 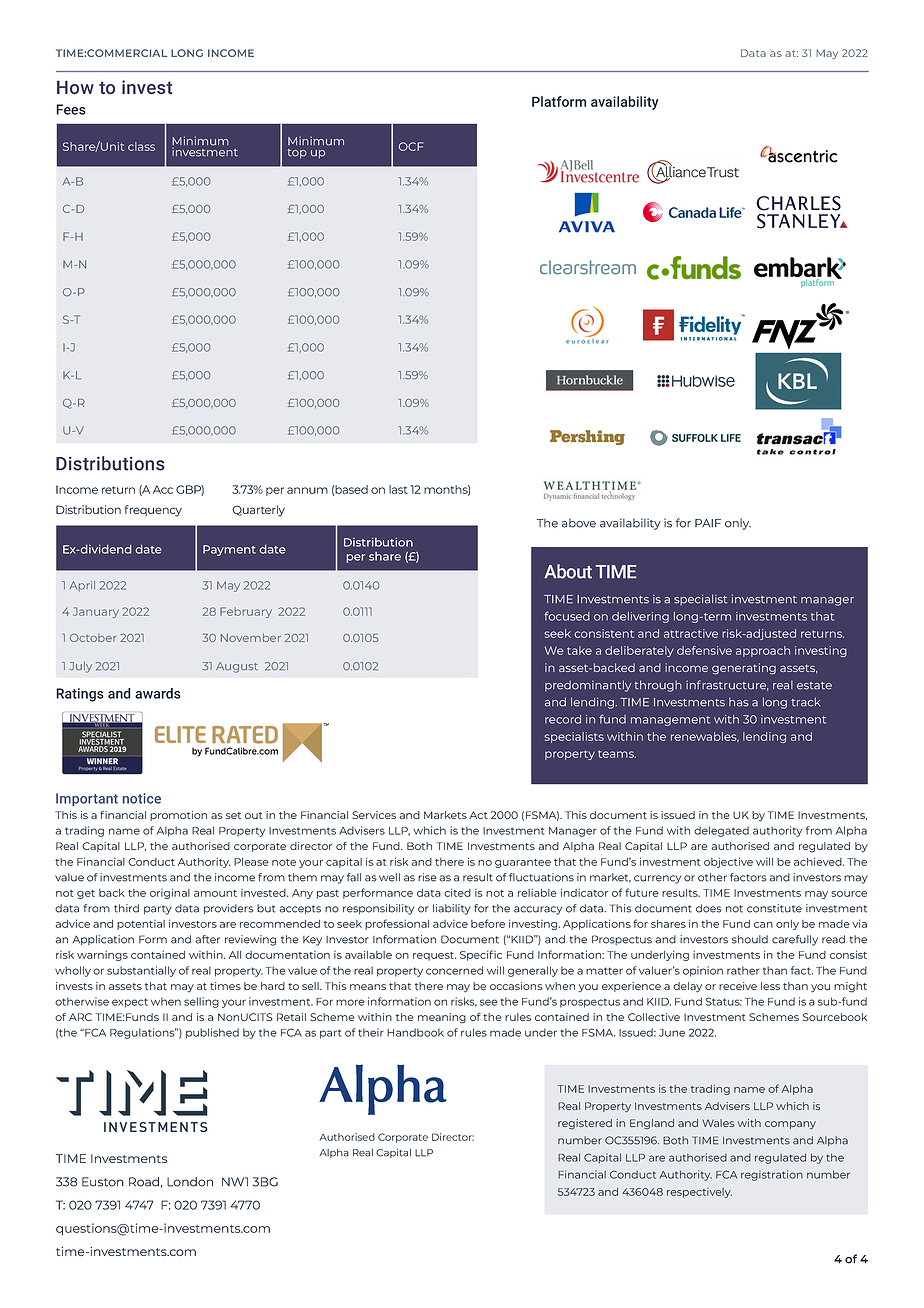 I want to click on Services, so click(x=374, y=815).
